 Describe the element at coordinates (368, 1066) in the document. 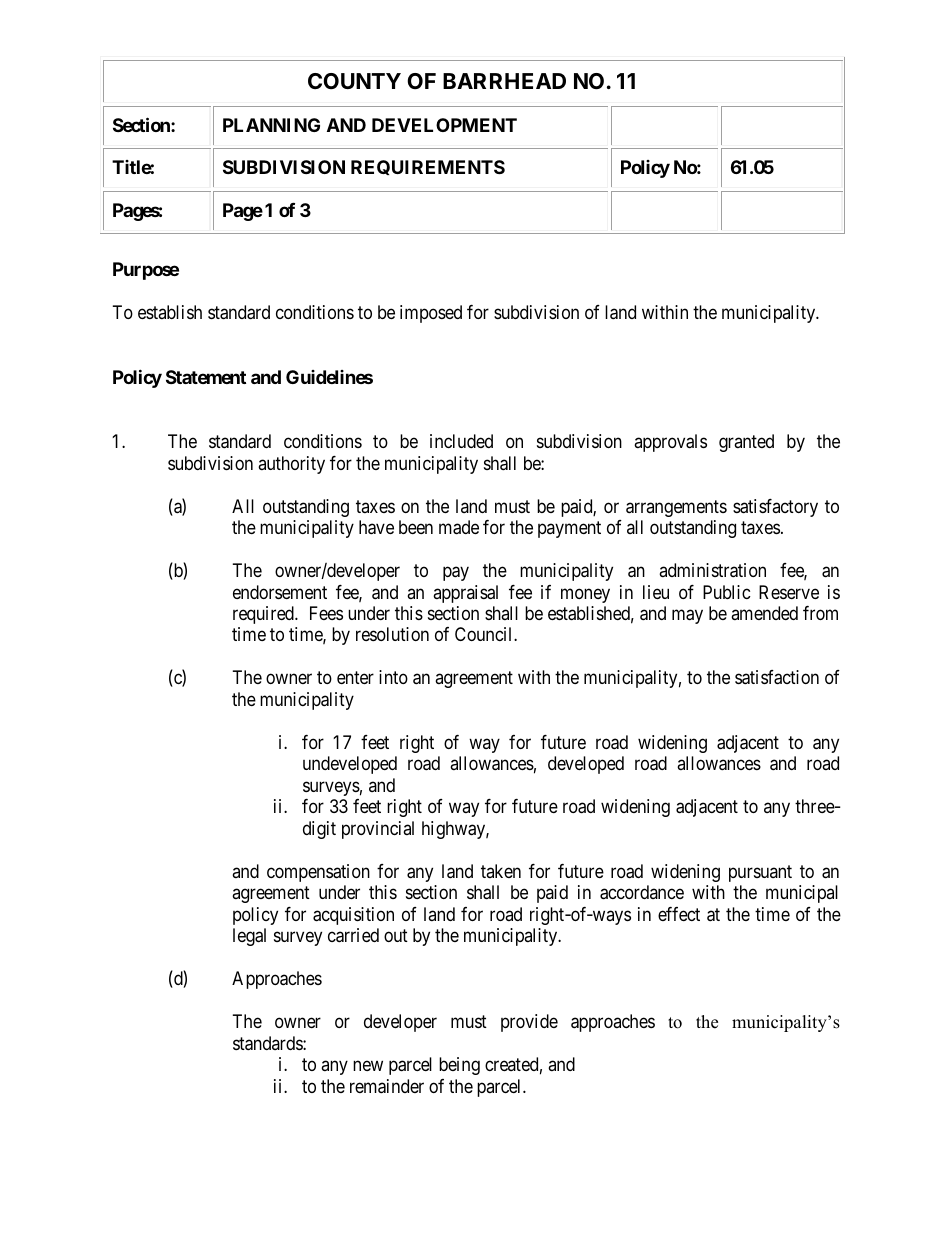

I see `new` at that location.
